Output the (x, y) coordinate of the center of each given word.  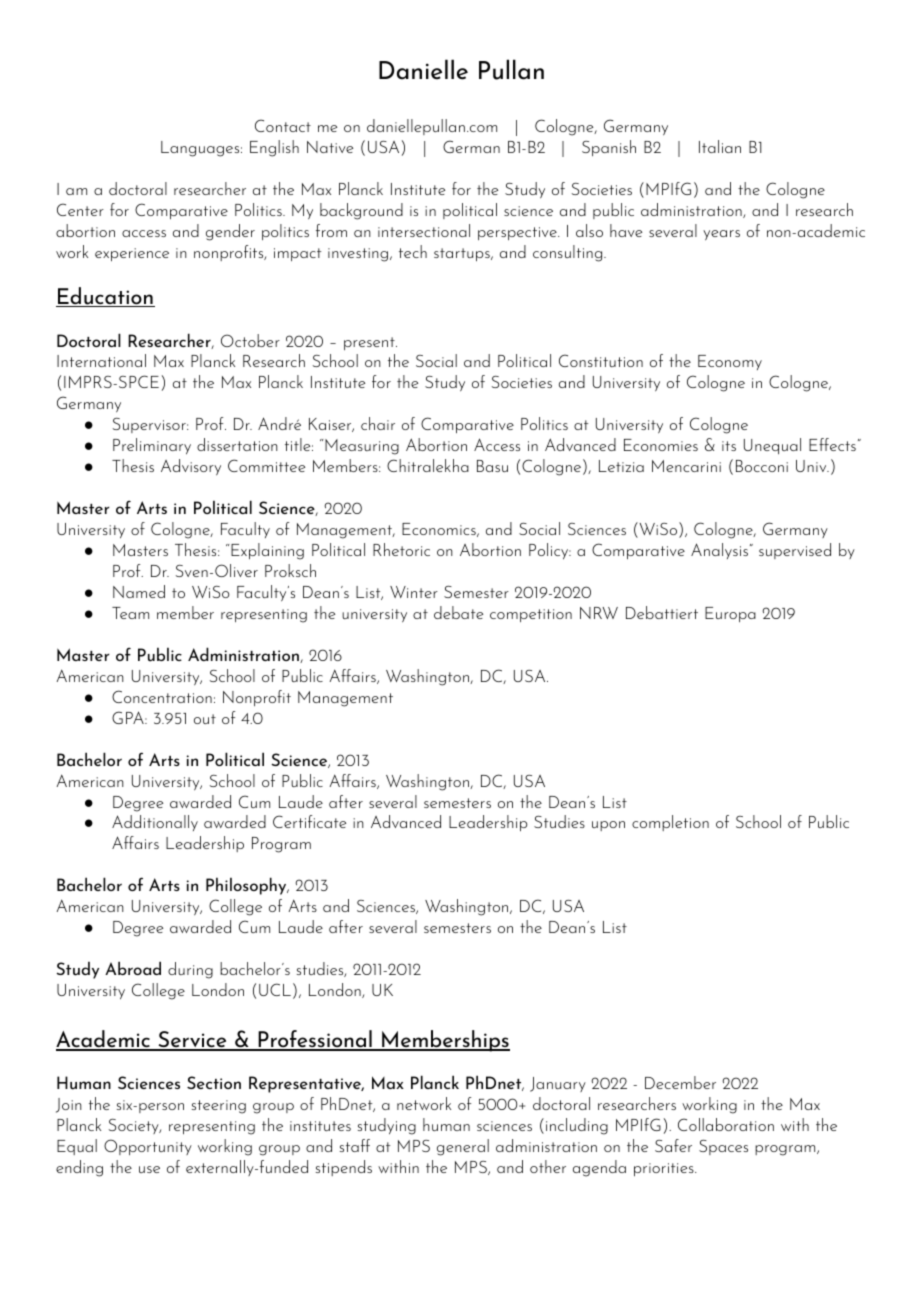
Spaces (723, 1147)
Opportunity (148, 1147)
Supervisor (150, 425)
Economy (730, 362)
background (361, 211)
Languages (201, 149)
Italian (720, 146)
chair (378, 423)
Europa (730, 614)
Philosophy (247, 886)
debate (458, 612)
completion (670, 823)
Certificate (309, 821)
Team (130, 613)
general (463, 1147)
